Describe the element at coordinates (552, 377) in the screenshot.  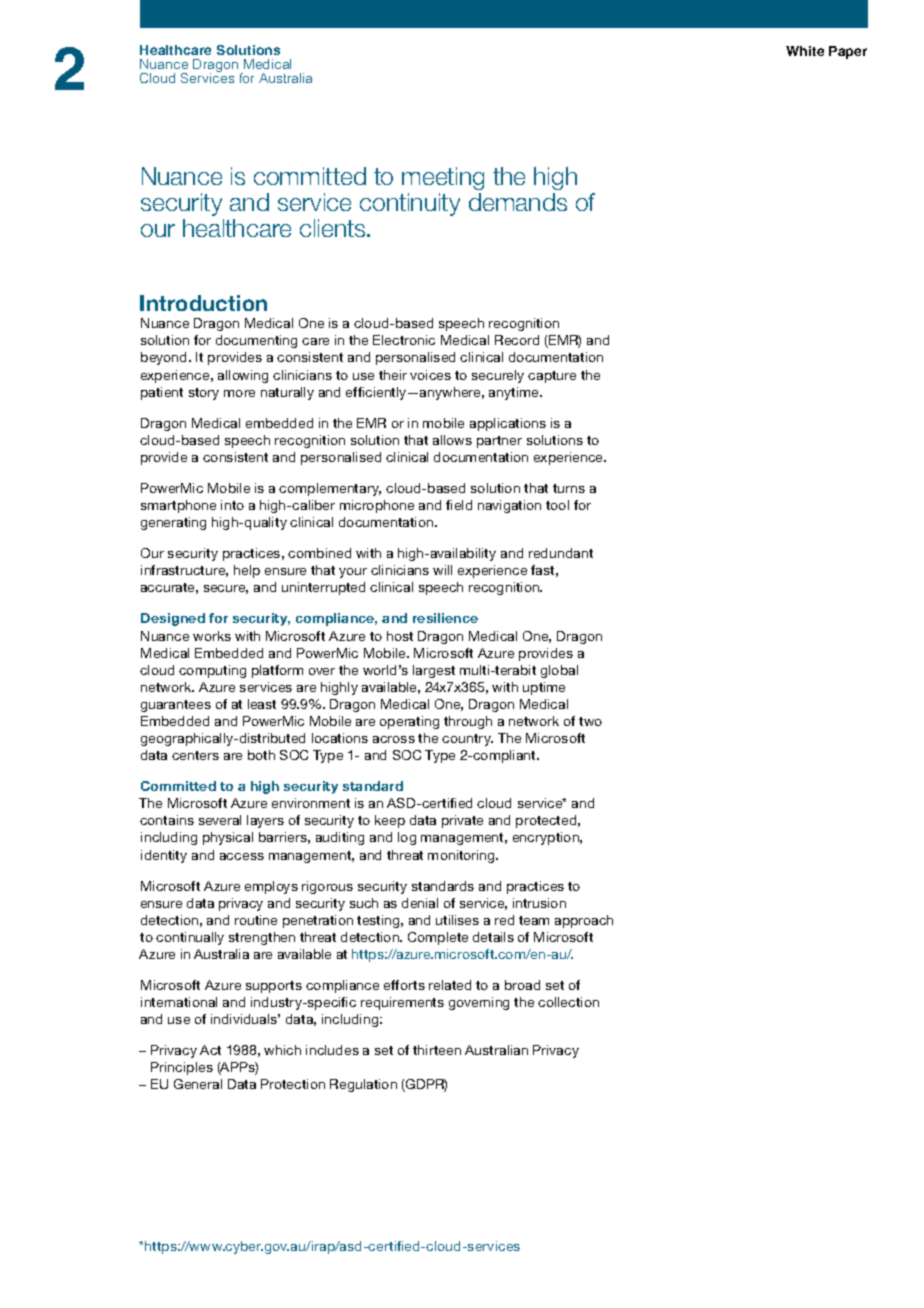
I see `capture` at that location.
